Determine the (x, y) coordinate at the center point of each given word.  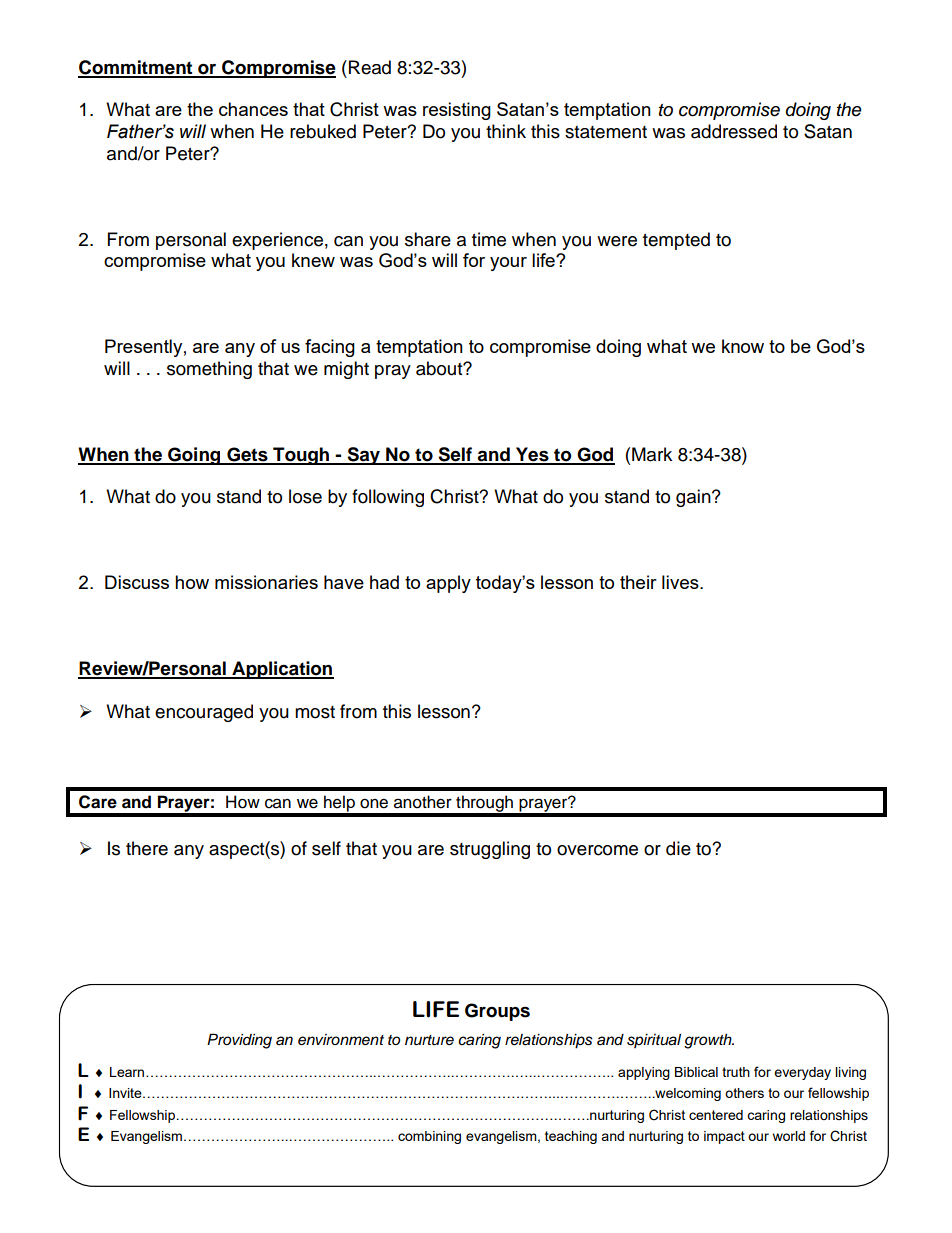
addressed (734, 131)
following (388, 498)
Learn (128, 1072)
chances (253, 109)
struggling (490, 850)
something (209, 370)
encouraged (204, 713)
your (508, 264)
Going (194, 456)
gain (694, 498)
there (147, 848)
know (743, 346)
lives (681, 582)
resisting (457, 111)
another (423, 802)
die (678, 848)
